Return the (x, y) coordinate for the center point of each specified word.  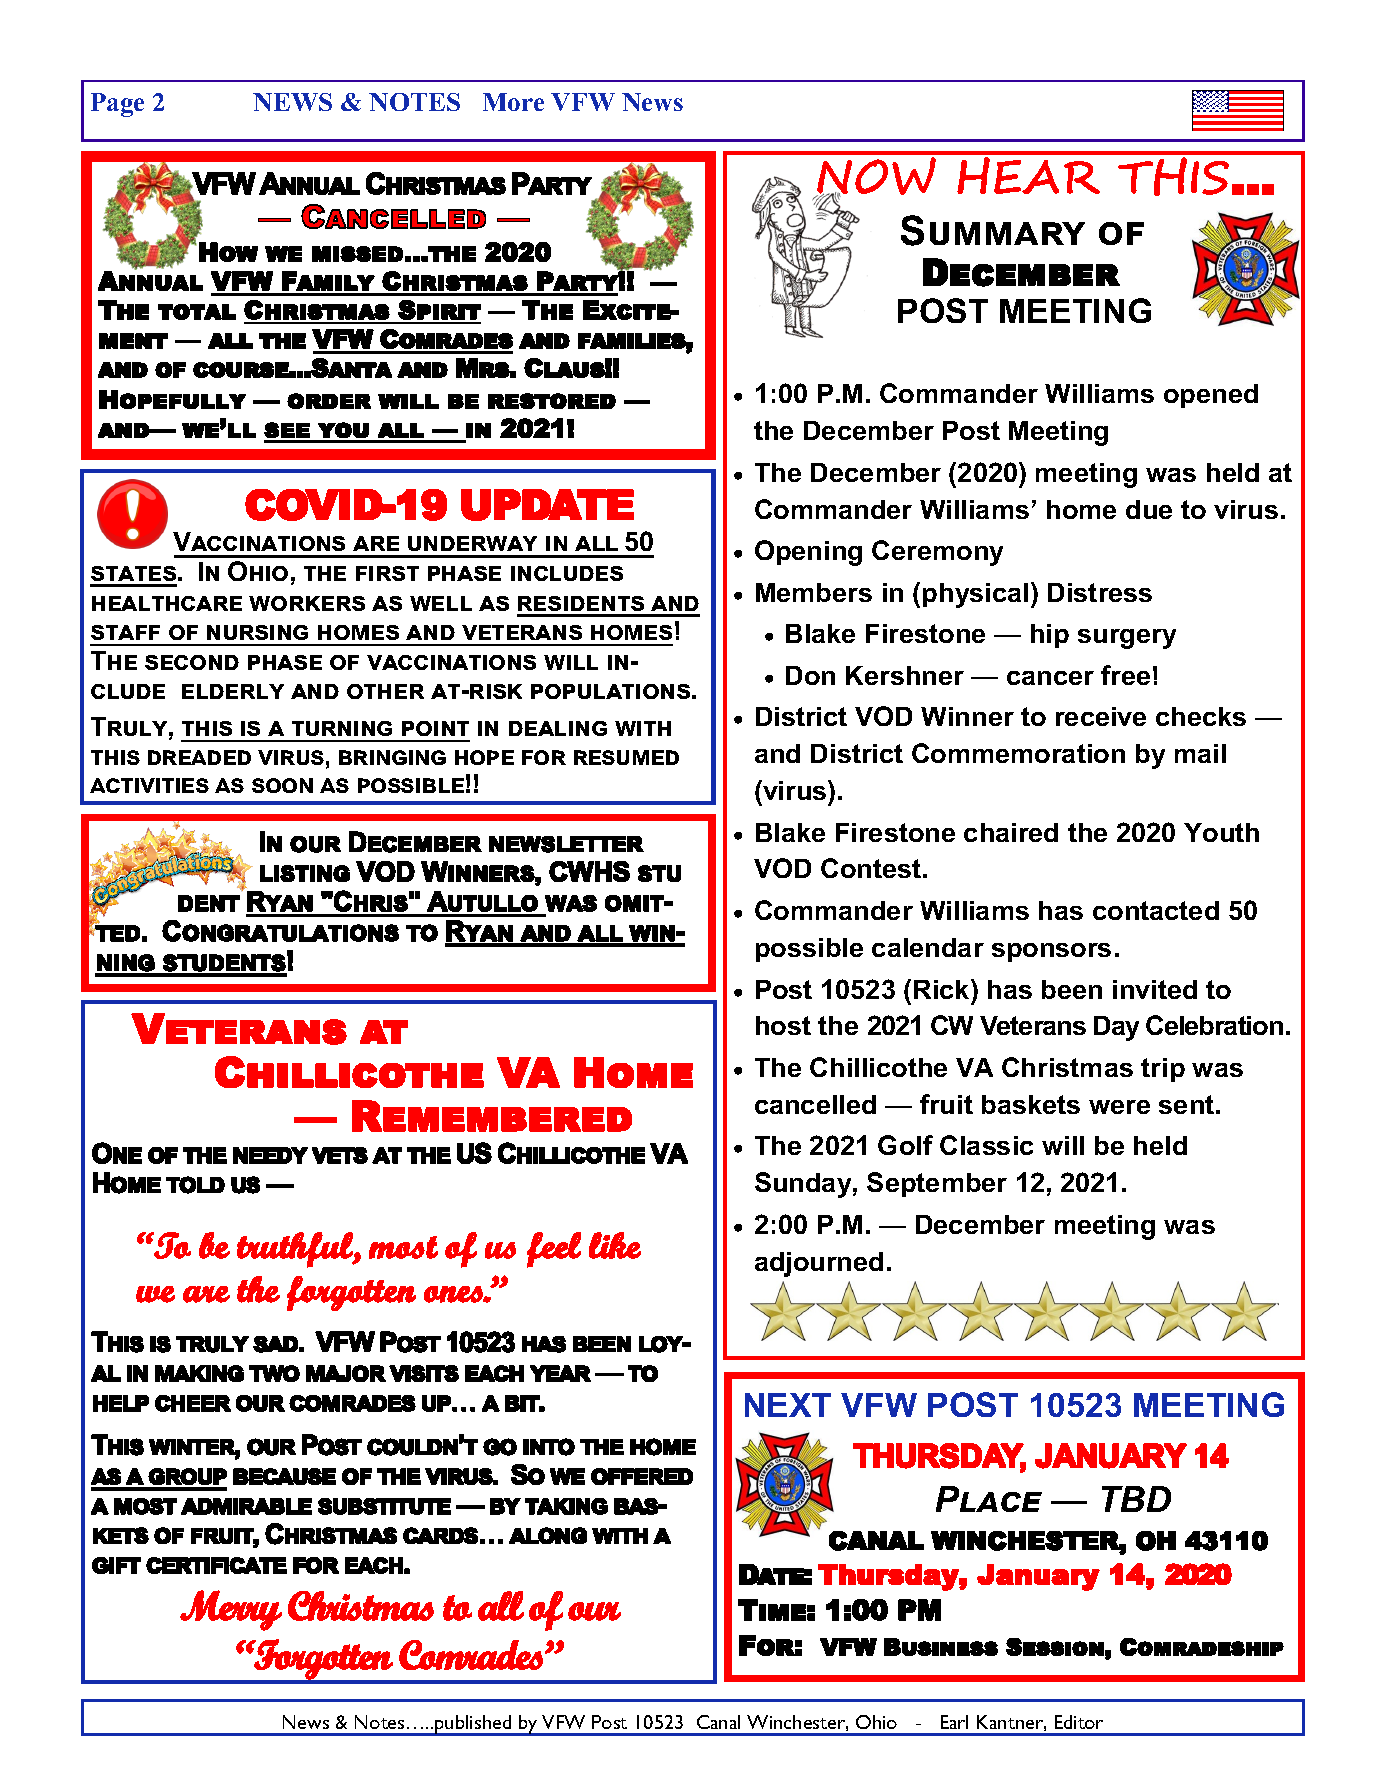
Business (941, 1647)
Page (117, 105)
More (513, 102)
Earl (954, 1722)
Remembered (492, 1116)
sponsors (1051, 952)
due (1149, 509)
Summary (993, 230)
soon (282, 785)
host (783, 1025)
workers (307, 603)
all (596, 543)
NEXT (788, 1405)
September (937, 1184)
